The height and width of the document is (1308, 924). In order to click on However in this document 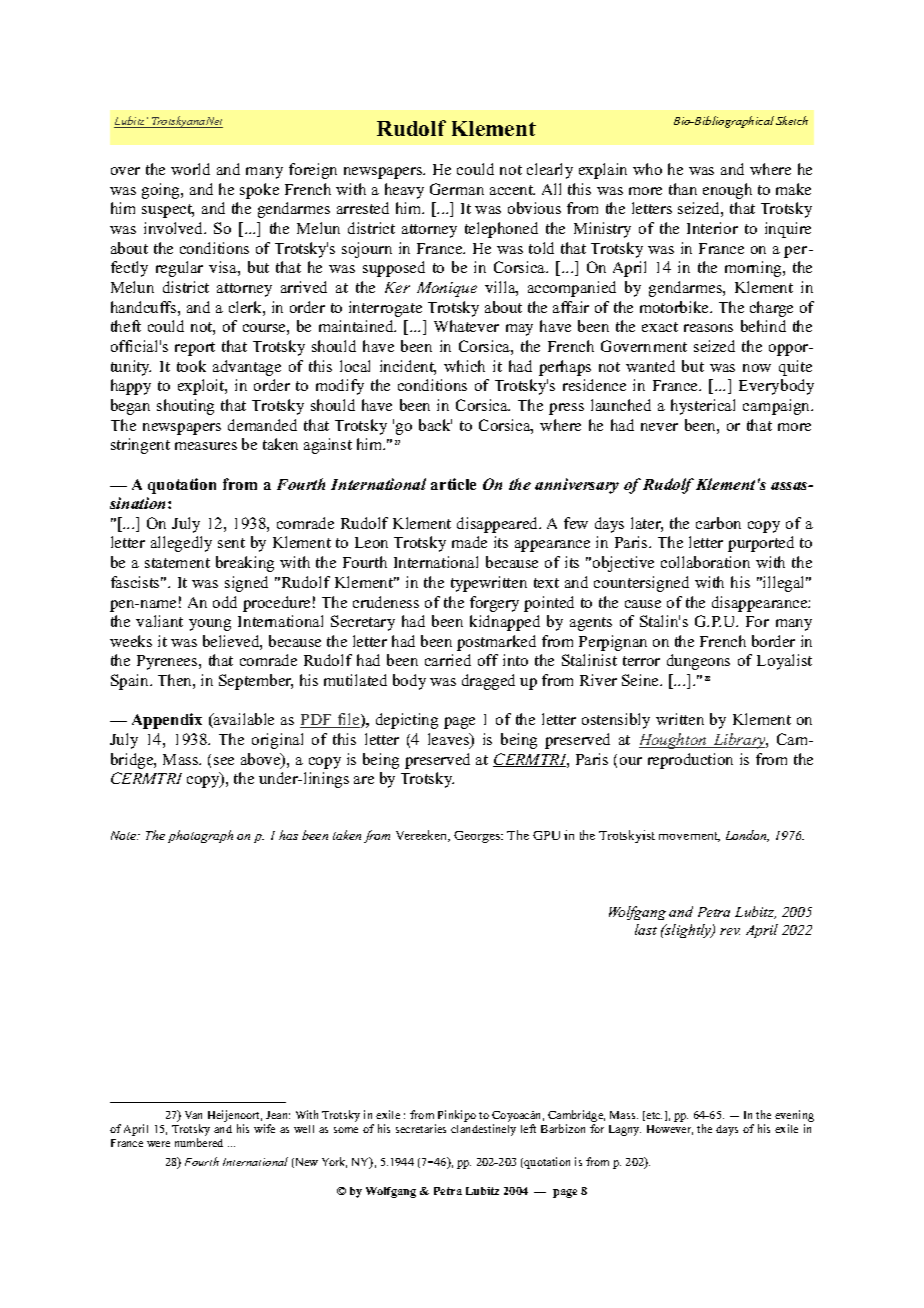, I will do `click(670, 1130)`.
